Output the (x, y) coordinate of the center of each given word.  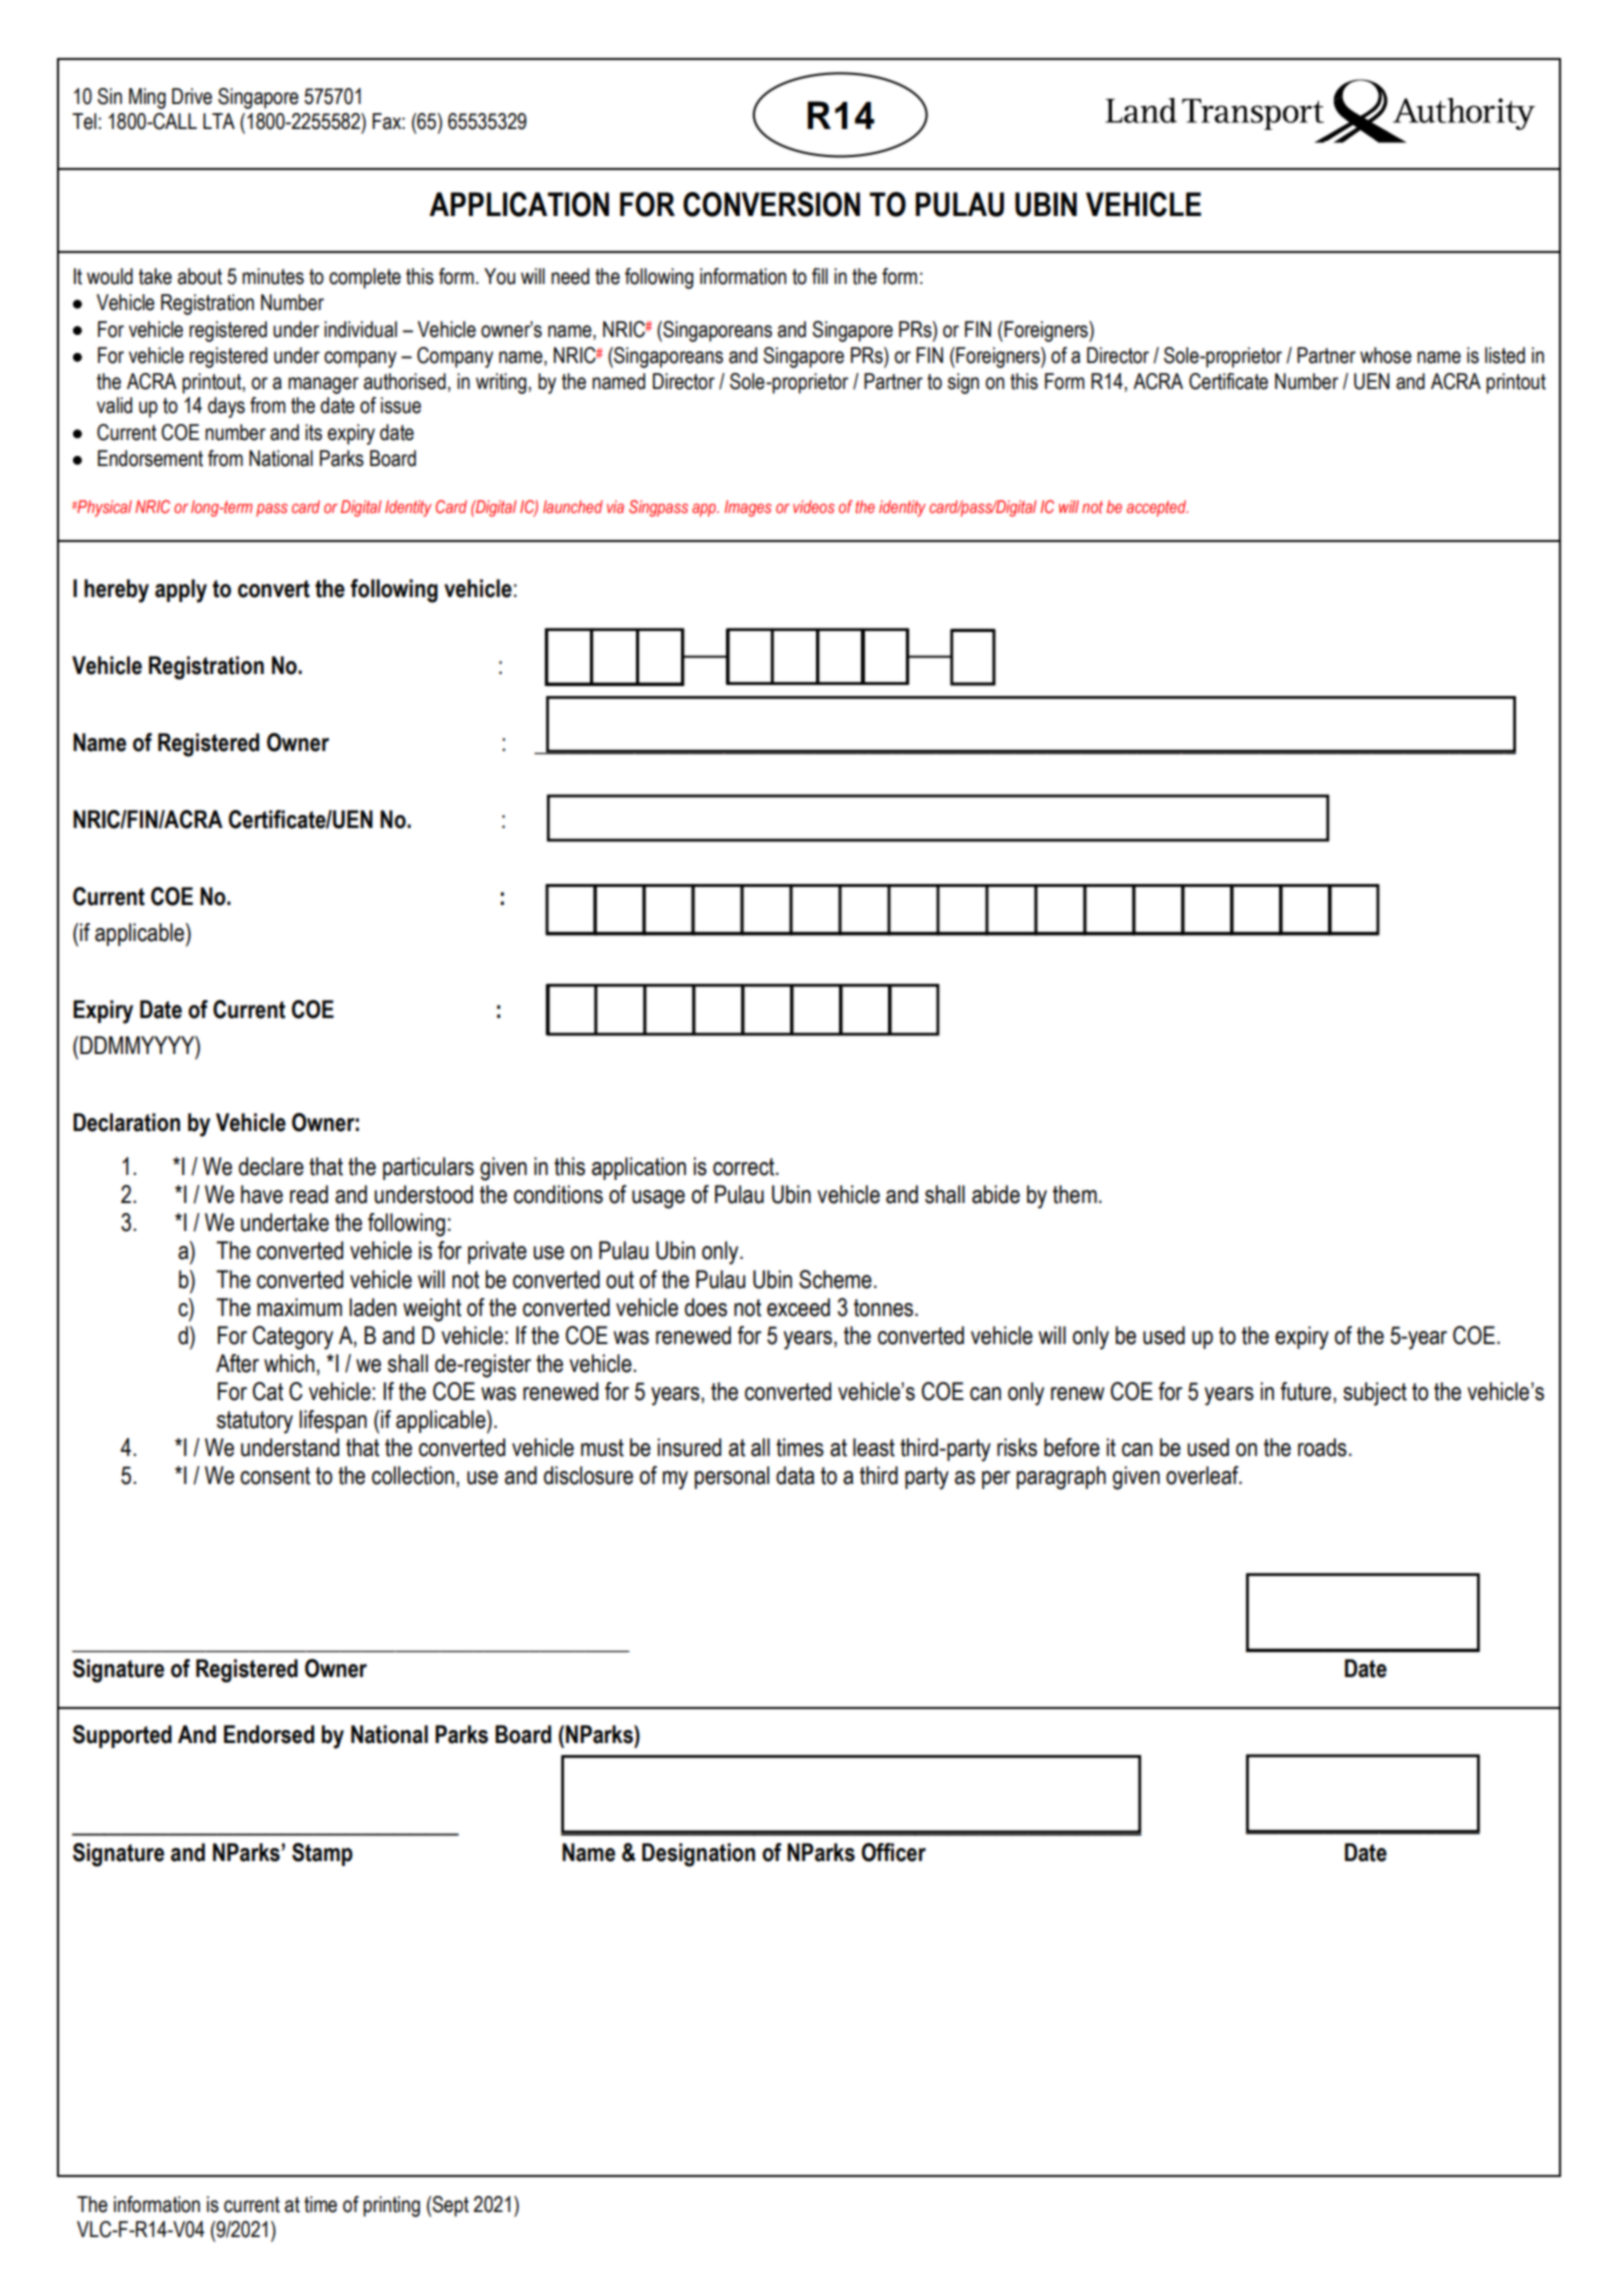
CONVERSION (771, 204)
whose (1386, 355)
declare (271, 1166)
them (1075, 1194)
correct (745, 1167)
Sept (450, 2206)
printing (391, 2206)
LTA (219, 121)
